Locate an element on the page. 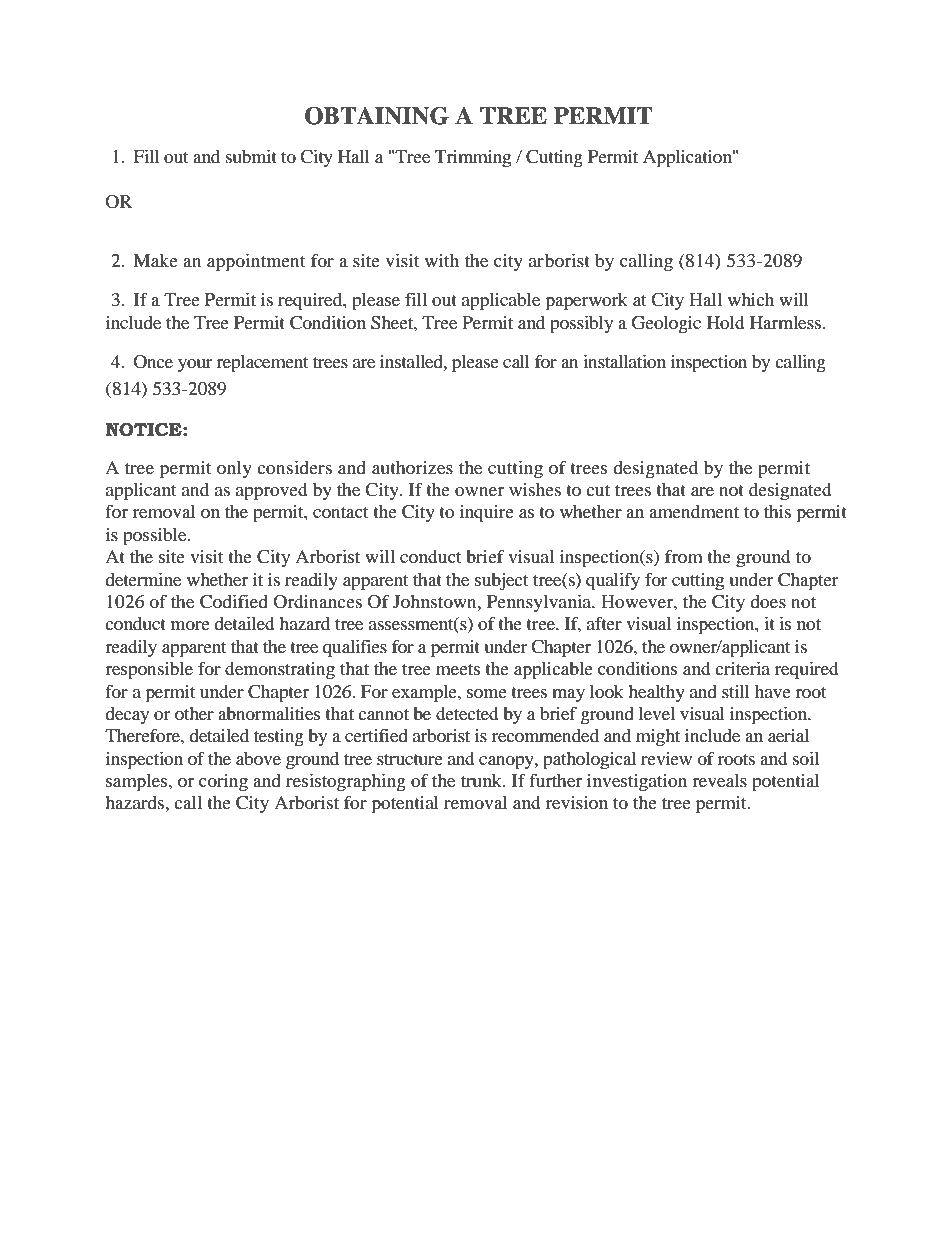 This image has width=952, height=1233. Hold is located at coordinates (725, 322).
